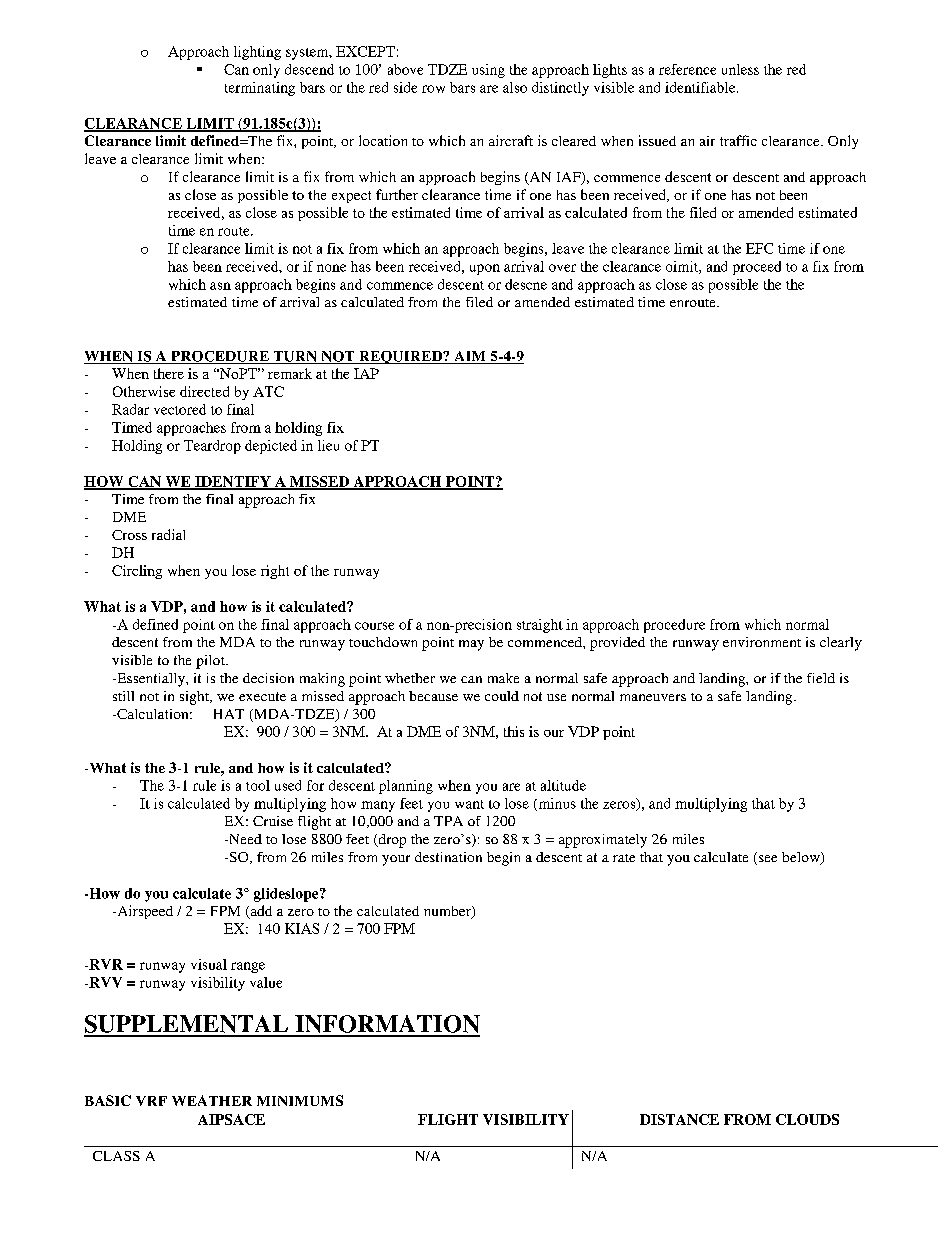 This page has width=952, height=1233. I want to click on unless, so click(740, 69).
